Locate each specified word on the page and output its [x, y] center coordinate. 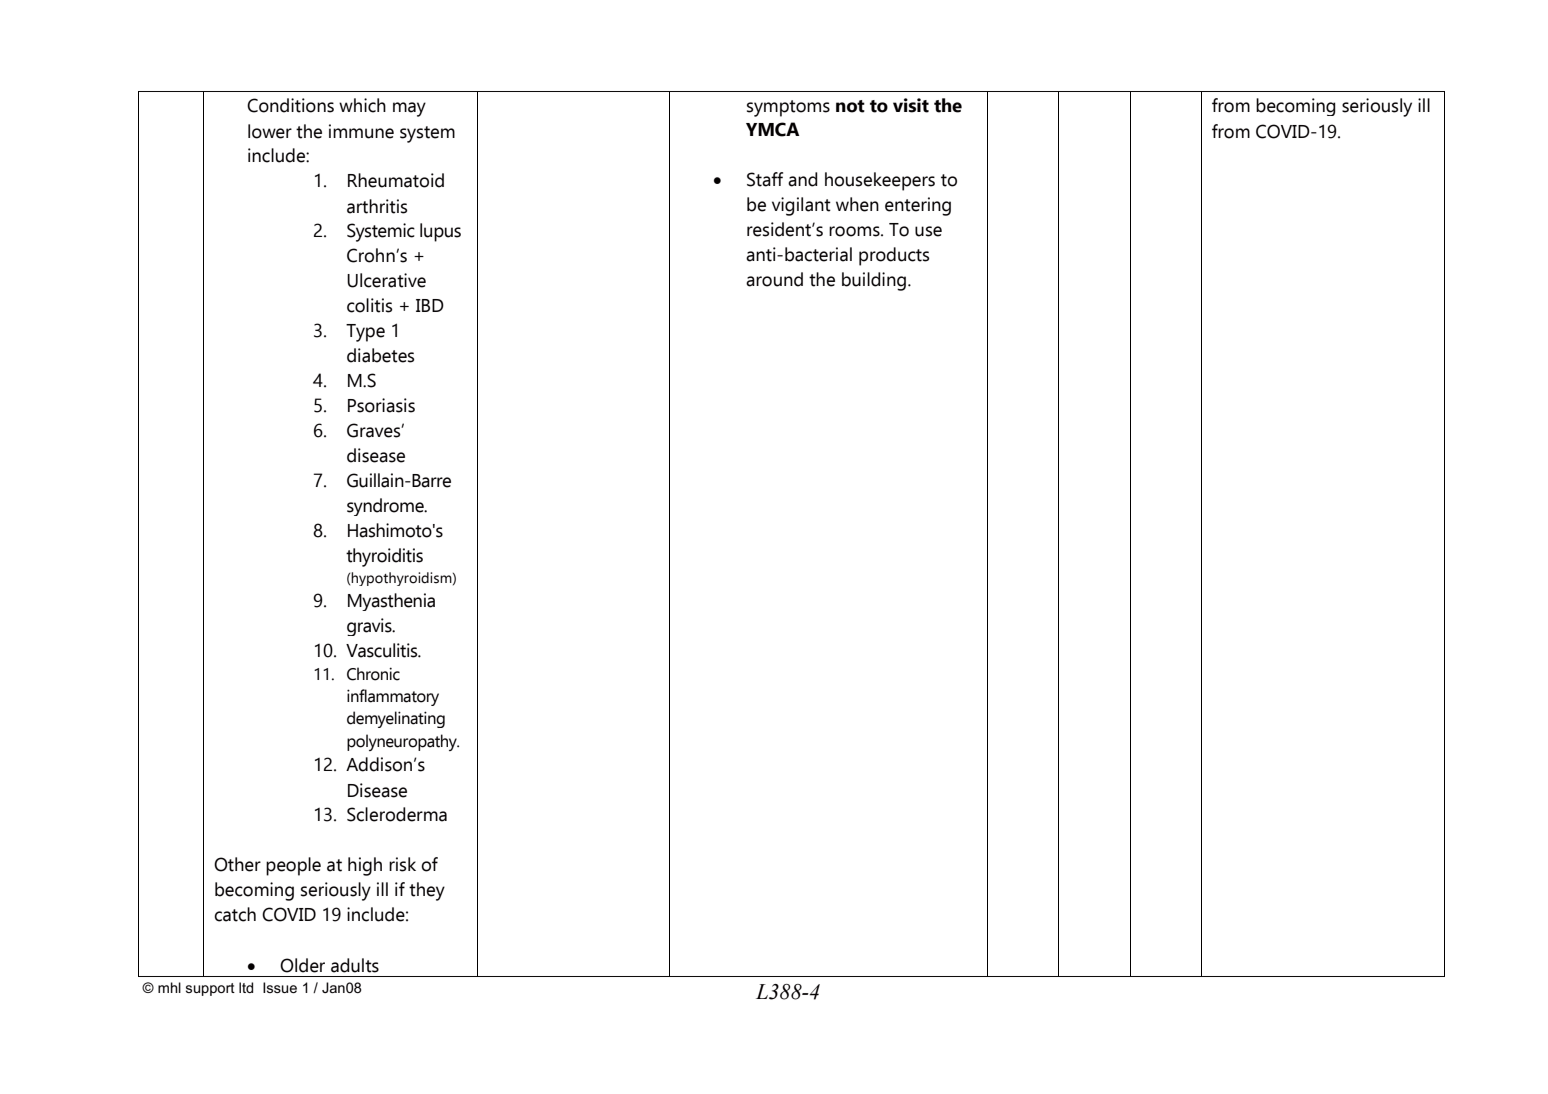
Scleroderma [397, 814]
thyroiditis [384, 557]
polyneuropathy [403, 742]
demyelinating [396, 719]
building [874, 281]
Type [365, 333]
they [427, 891]
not [850, 106]
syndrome [386, 507]
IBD [430, 305]
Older [302, 965]
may [409, 109]
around [774, 279]
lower [270, 131]
